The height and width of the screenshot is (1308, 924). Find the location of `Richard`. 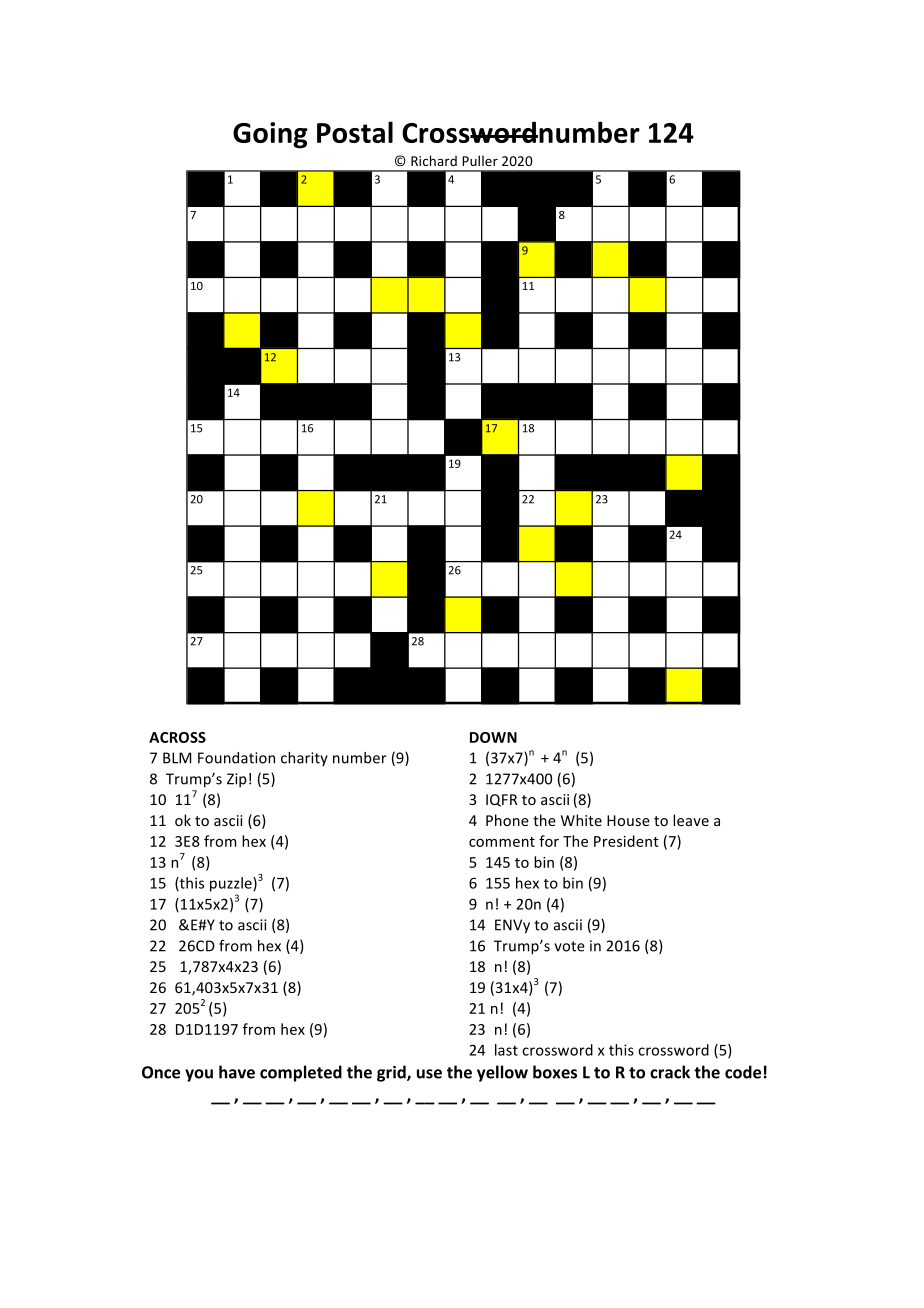

Richard is located at coordinates (434, 160).
